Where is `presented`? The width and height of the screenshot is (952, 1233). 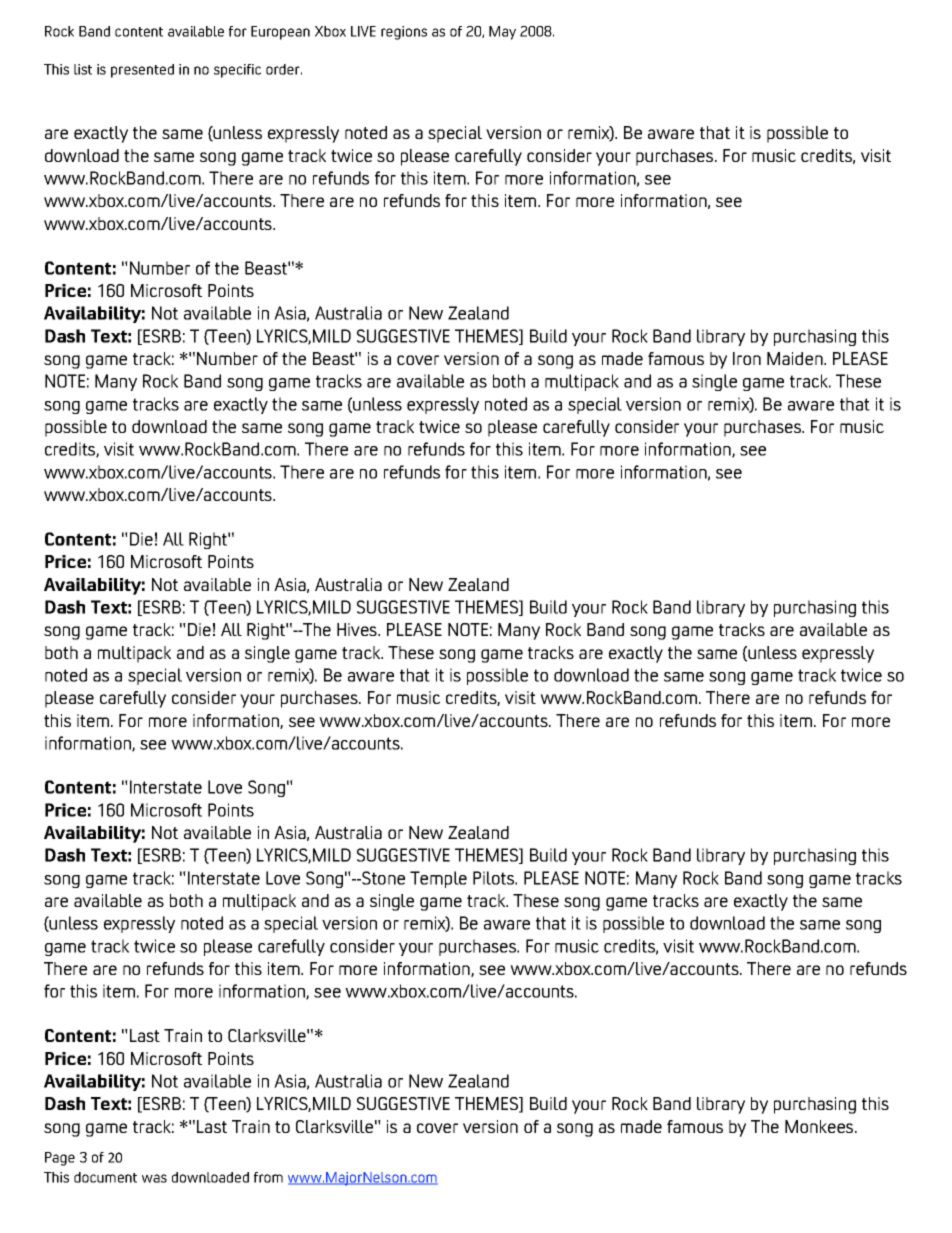 presented is located at coordinates (142, 71).
